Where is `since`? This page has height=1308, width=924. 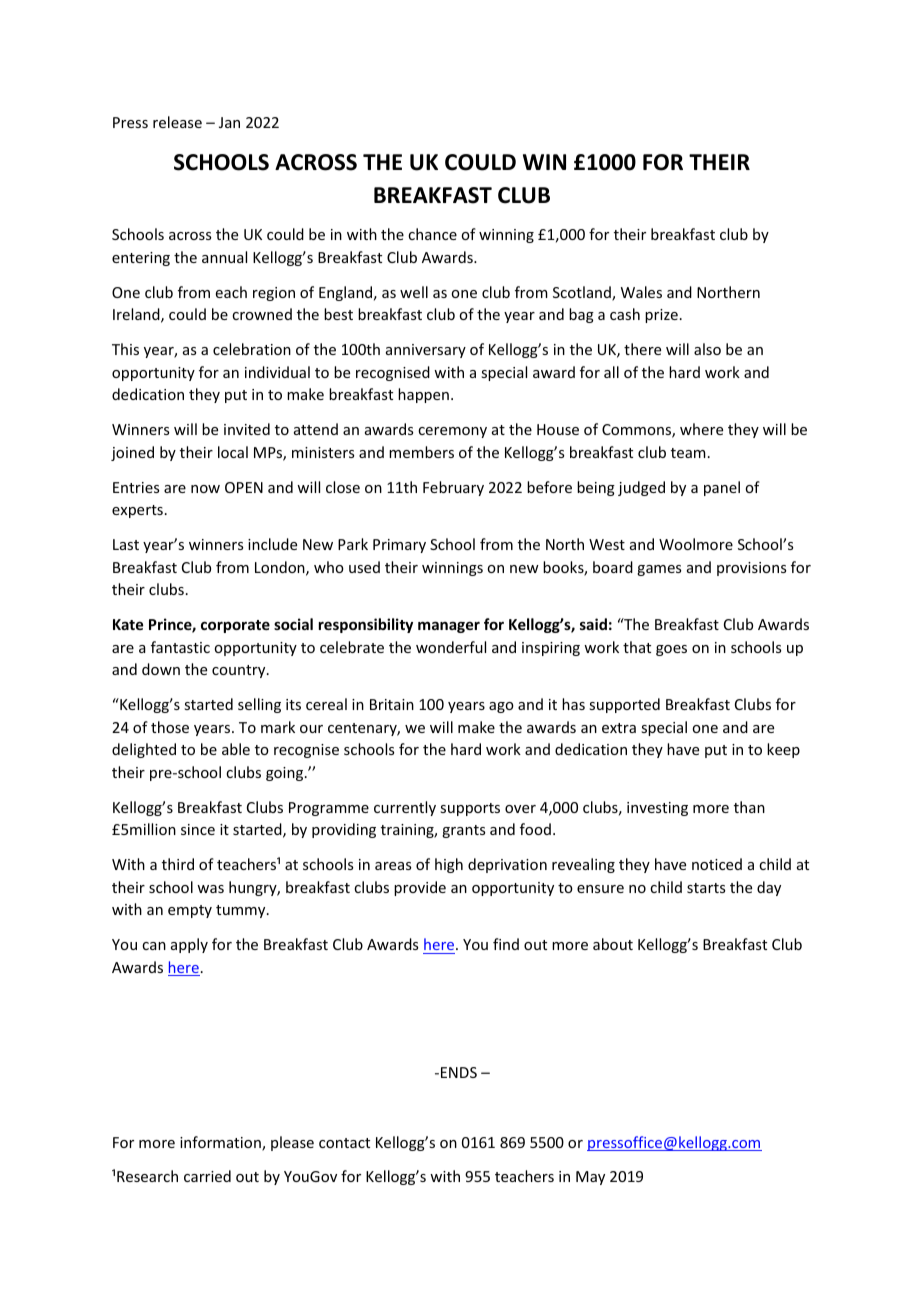
since is located at coordinates (198, 829).
